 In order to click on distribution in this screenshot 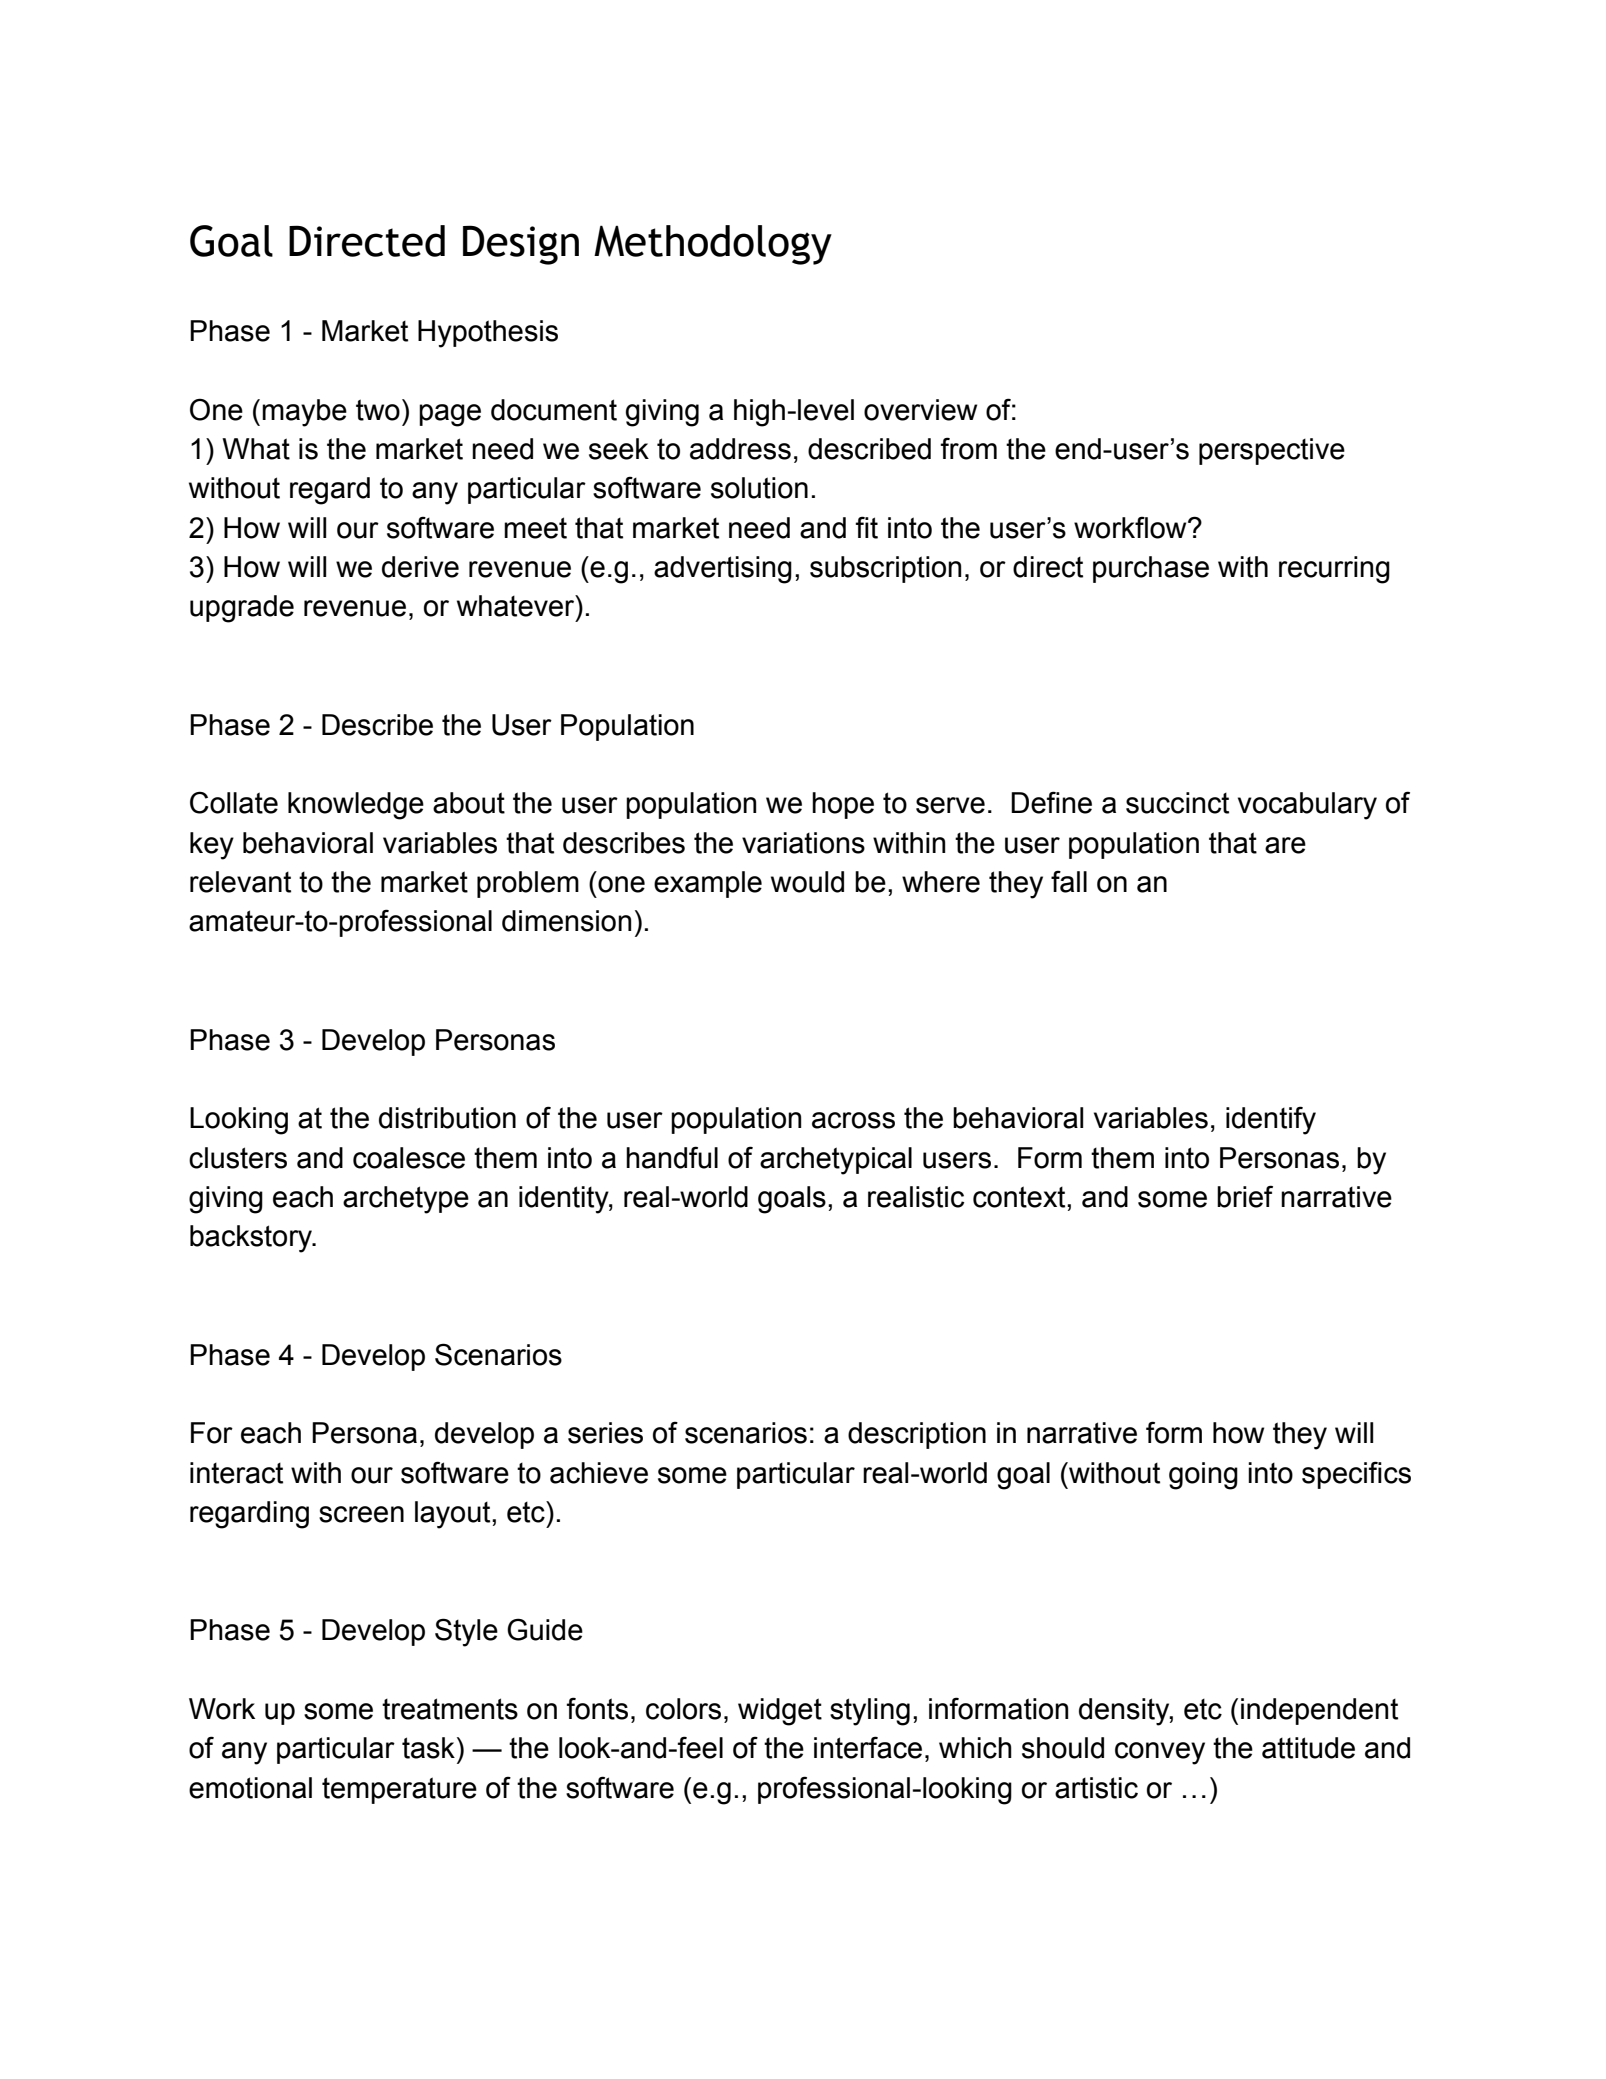, I will do `click(447, 1118)`.
